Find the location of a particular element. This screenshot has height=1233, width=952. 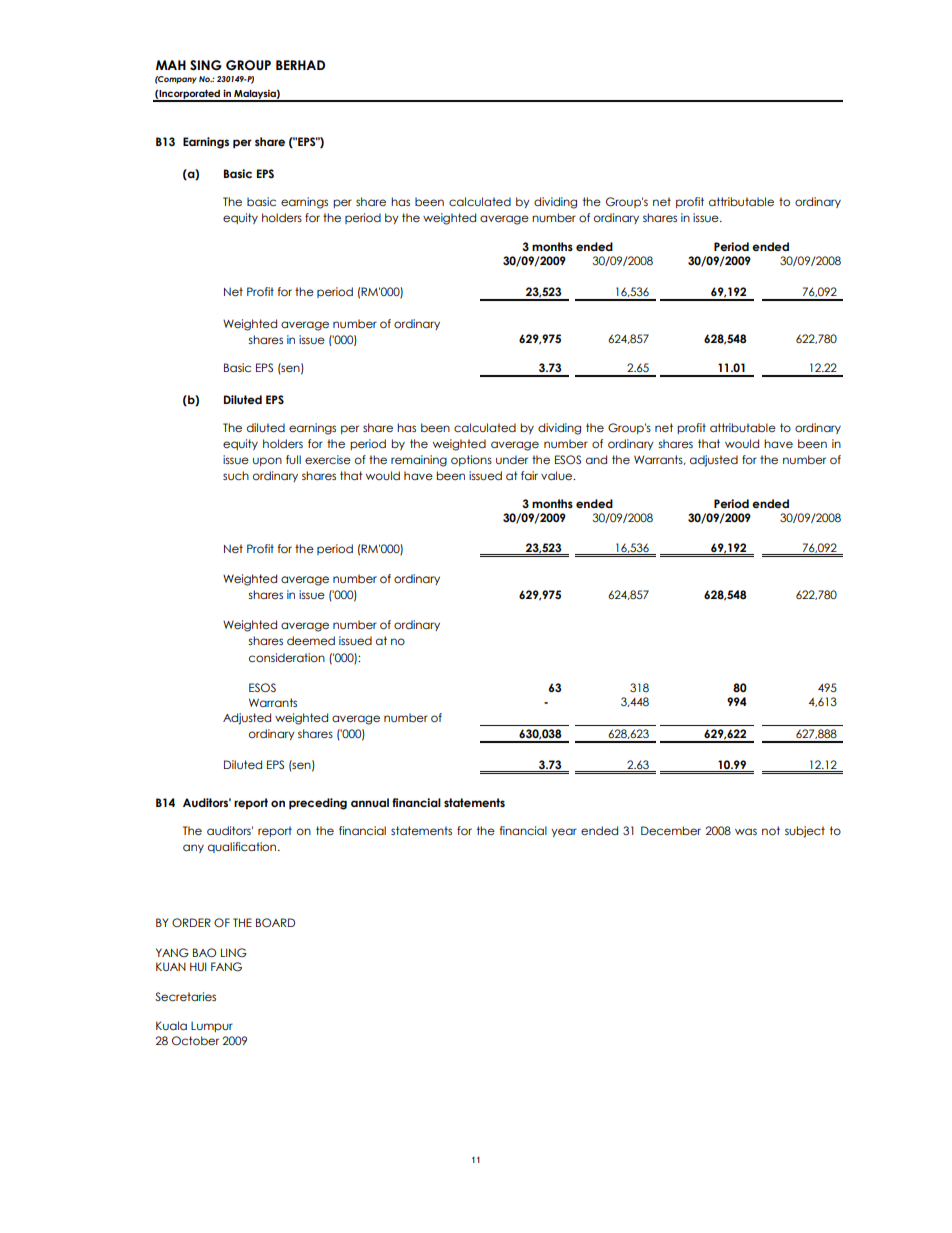

SING is located at coordinates (206, 65).
